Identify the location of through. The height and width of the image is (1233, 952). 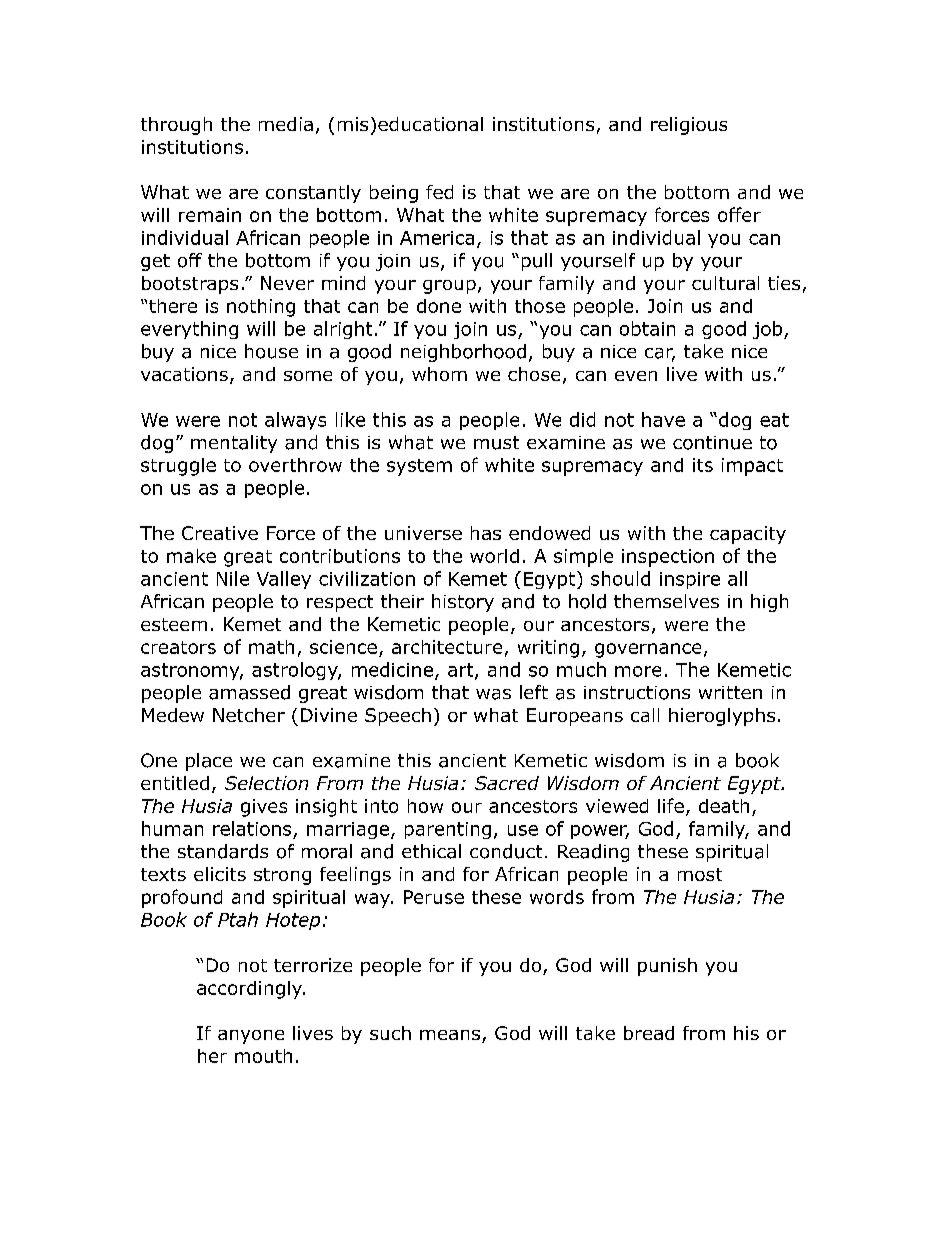
(176, 126).
